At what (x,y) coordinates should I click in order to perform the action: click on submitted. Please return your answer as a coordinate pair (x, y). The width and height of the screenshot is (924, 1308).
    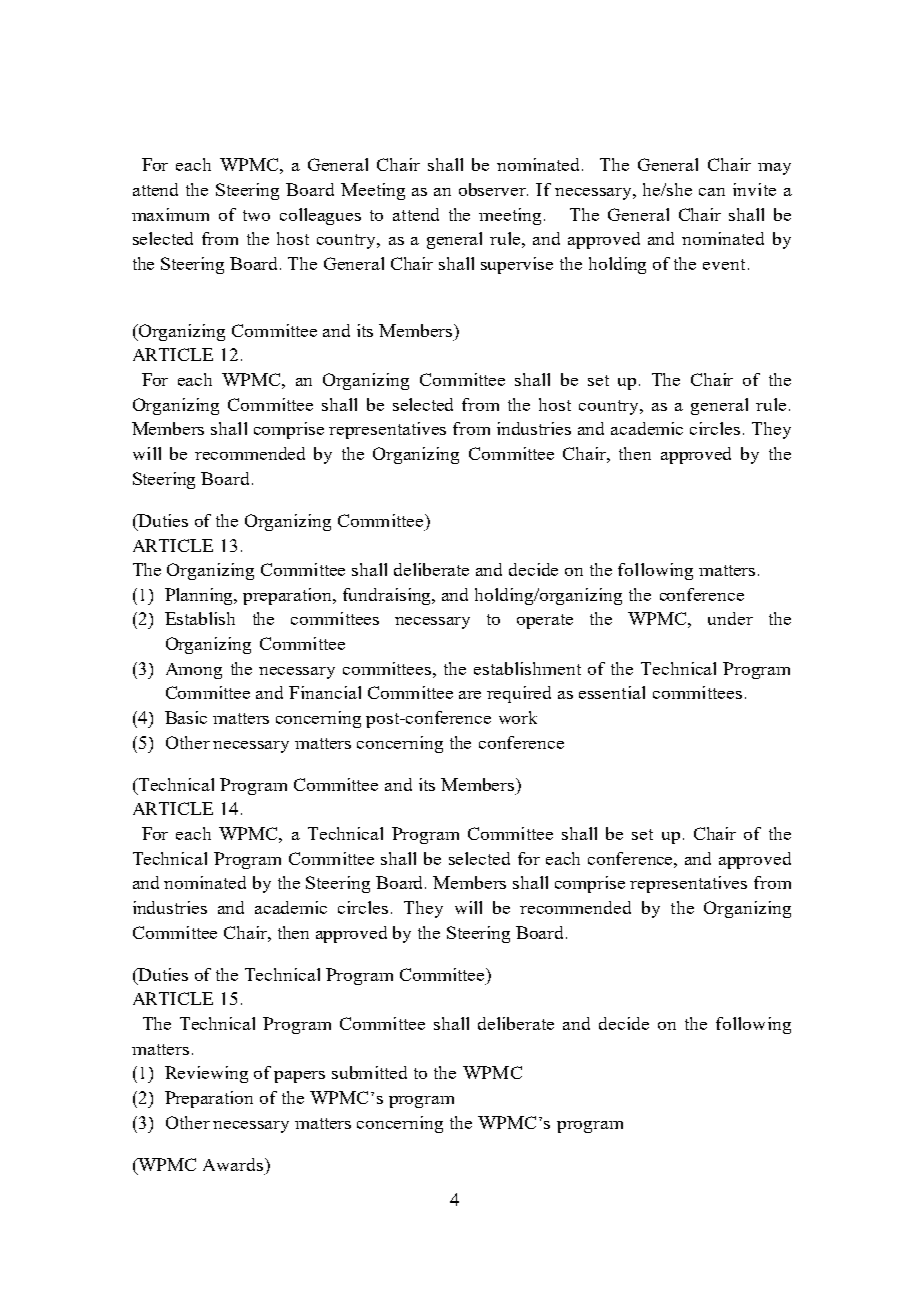
    Looking at the image, I should click on (369, 1072).
